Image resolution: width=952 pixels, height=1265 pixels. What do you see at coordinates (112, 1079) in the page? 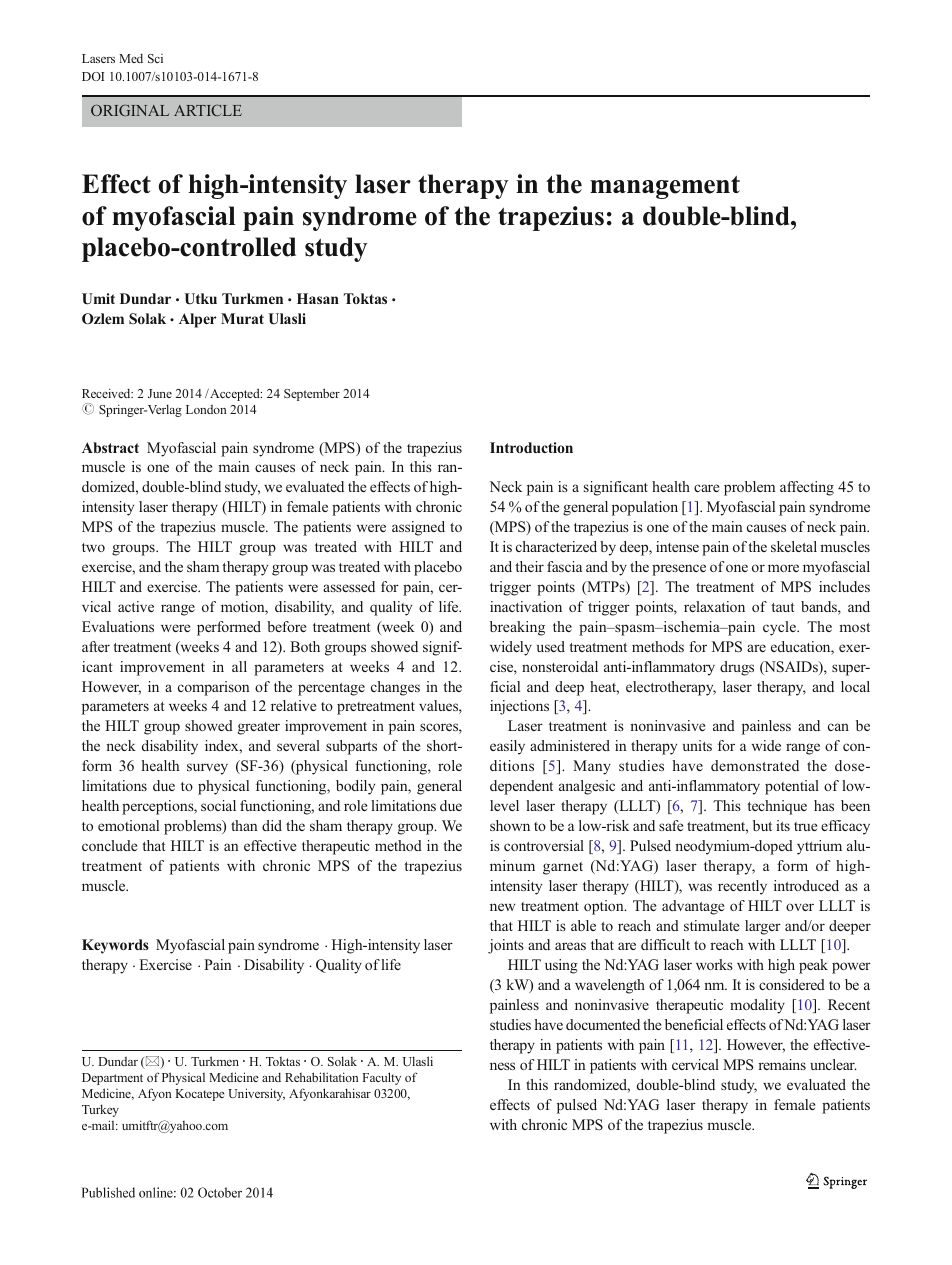
I see `Department` at bounding box center [112, 1079].
